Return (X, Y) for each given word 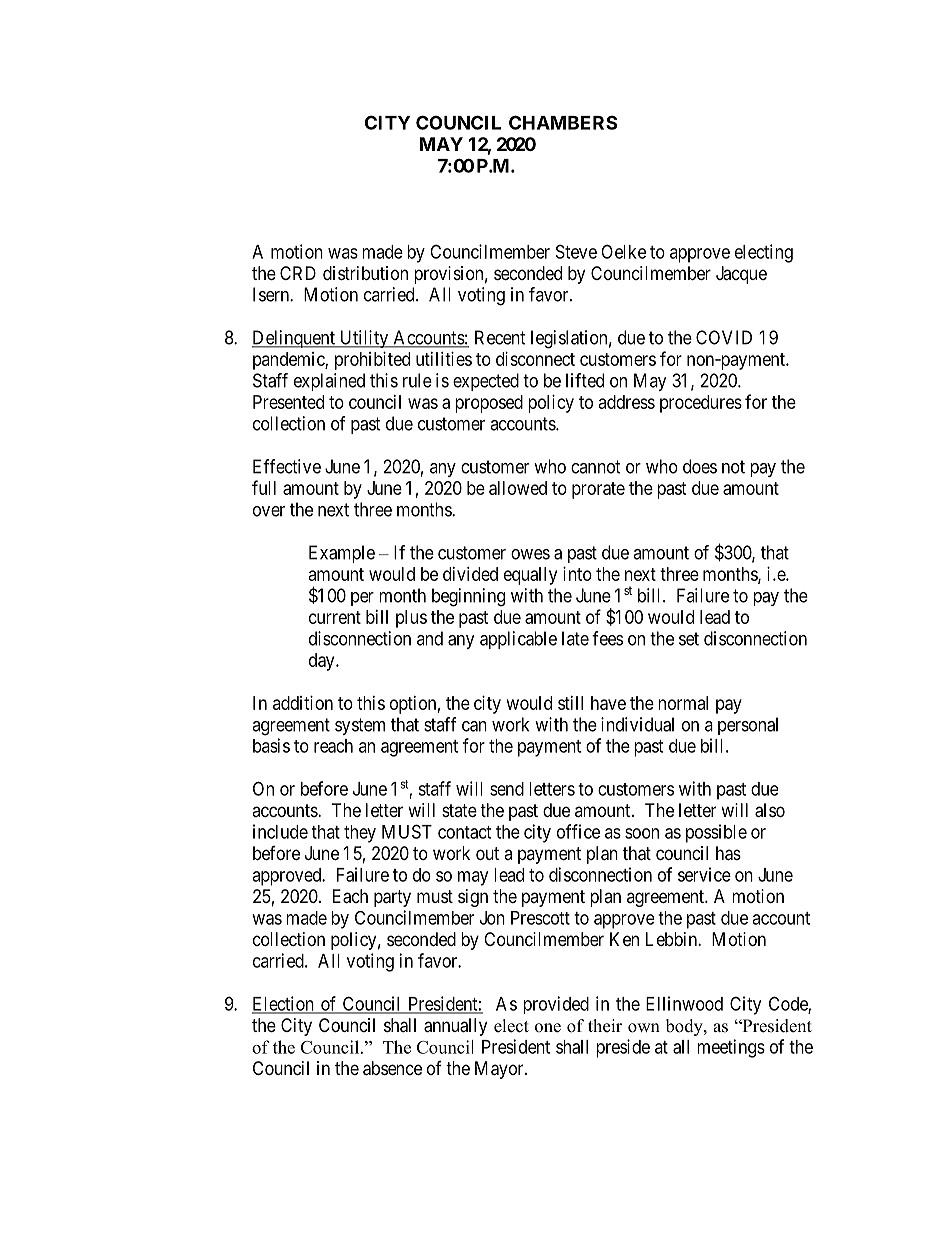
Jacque (741, 275)
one (548, 1028)
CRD (298, 273)
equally (530, 576)
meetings (731, 1048)
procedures (701, 404)
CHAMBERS (563, 122)
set (689, 639)
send (507, 789)
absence (392, 1068)
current (335, 617)
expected (486, 382)
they (360, 834)
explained (329, 382)
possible (716, 833)
